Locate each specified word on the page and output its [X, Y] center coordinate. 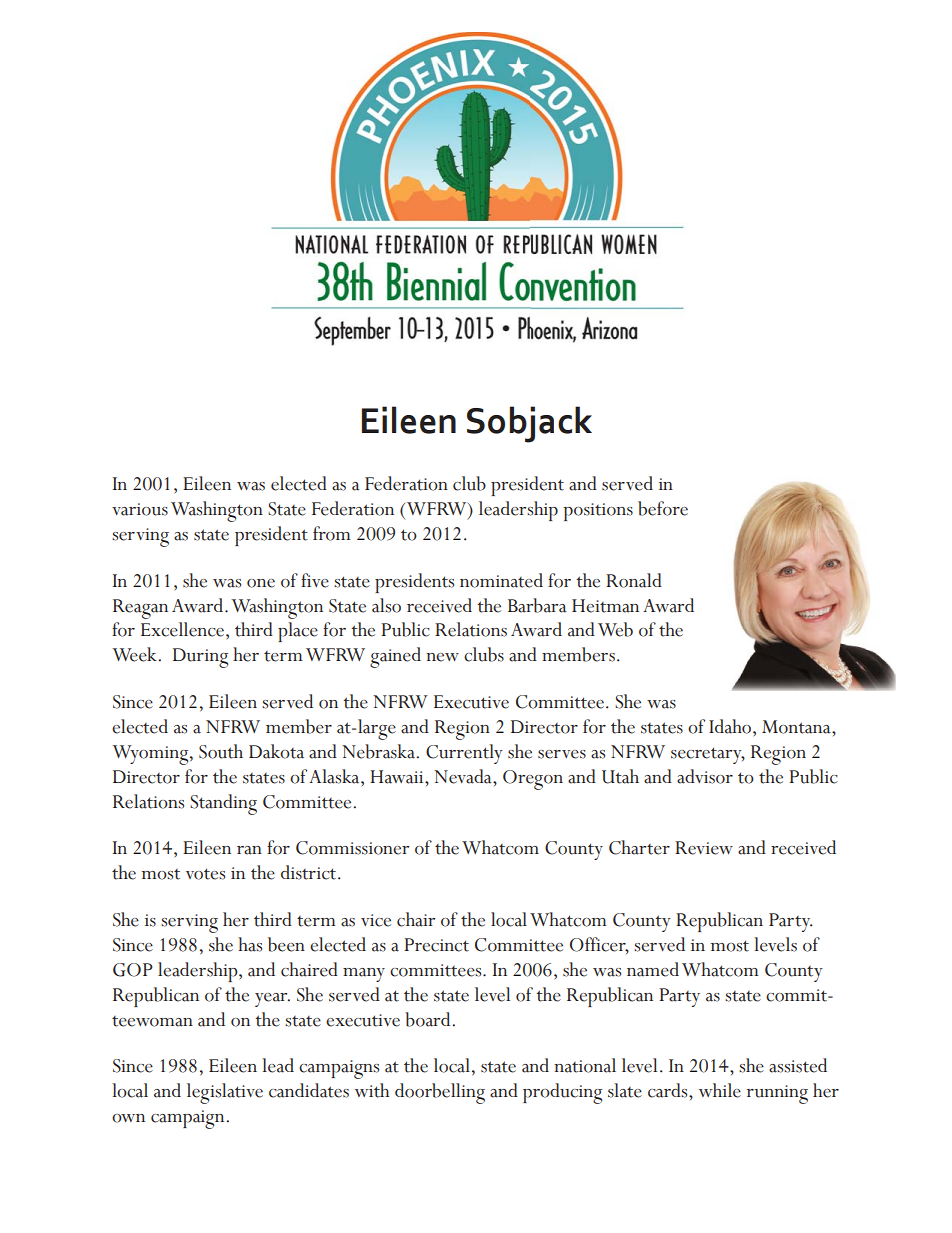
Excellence [184, 629]
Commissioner [352, 848]
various [140, 509]
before [663, 508]
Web [615, 629]
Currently [464, 754]
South [221, 751]
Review [704, 848]
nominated [501, 580]
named [653, 969]
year [272, 1000]
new [443, 657]
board [429, 1019]
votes [205, 874]
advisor [705, 776]
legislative [225, 1093]
